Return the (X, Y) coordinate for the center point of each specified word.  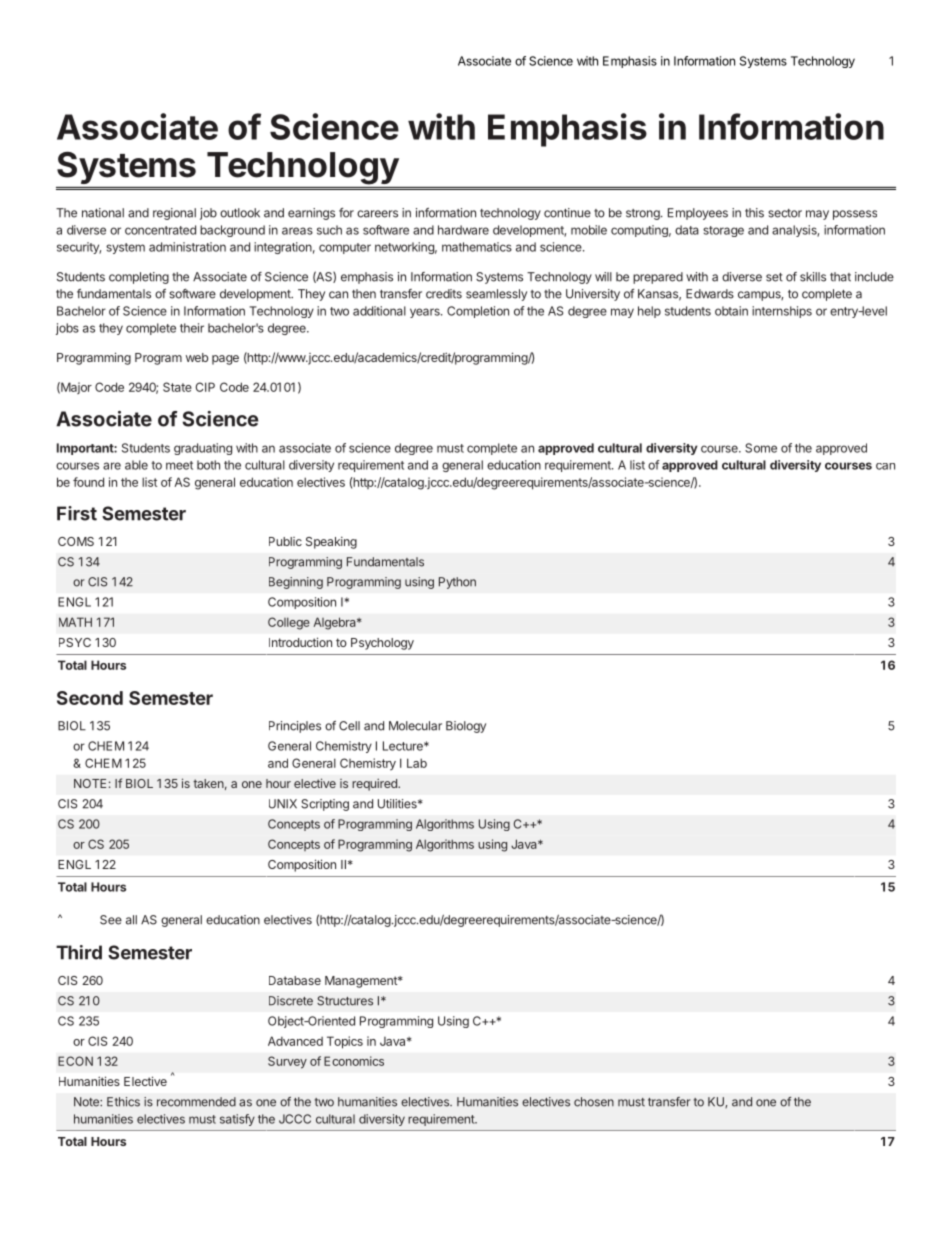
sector (785, 213)
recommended (196, 1102)
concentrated (160, 230)
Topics (345, 1042)
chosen (594, 1102)
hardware (463, 230)
